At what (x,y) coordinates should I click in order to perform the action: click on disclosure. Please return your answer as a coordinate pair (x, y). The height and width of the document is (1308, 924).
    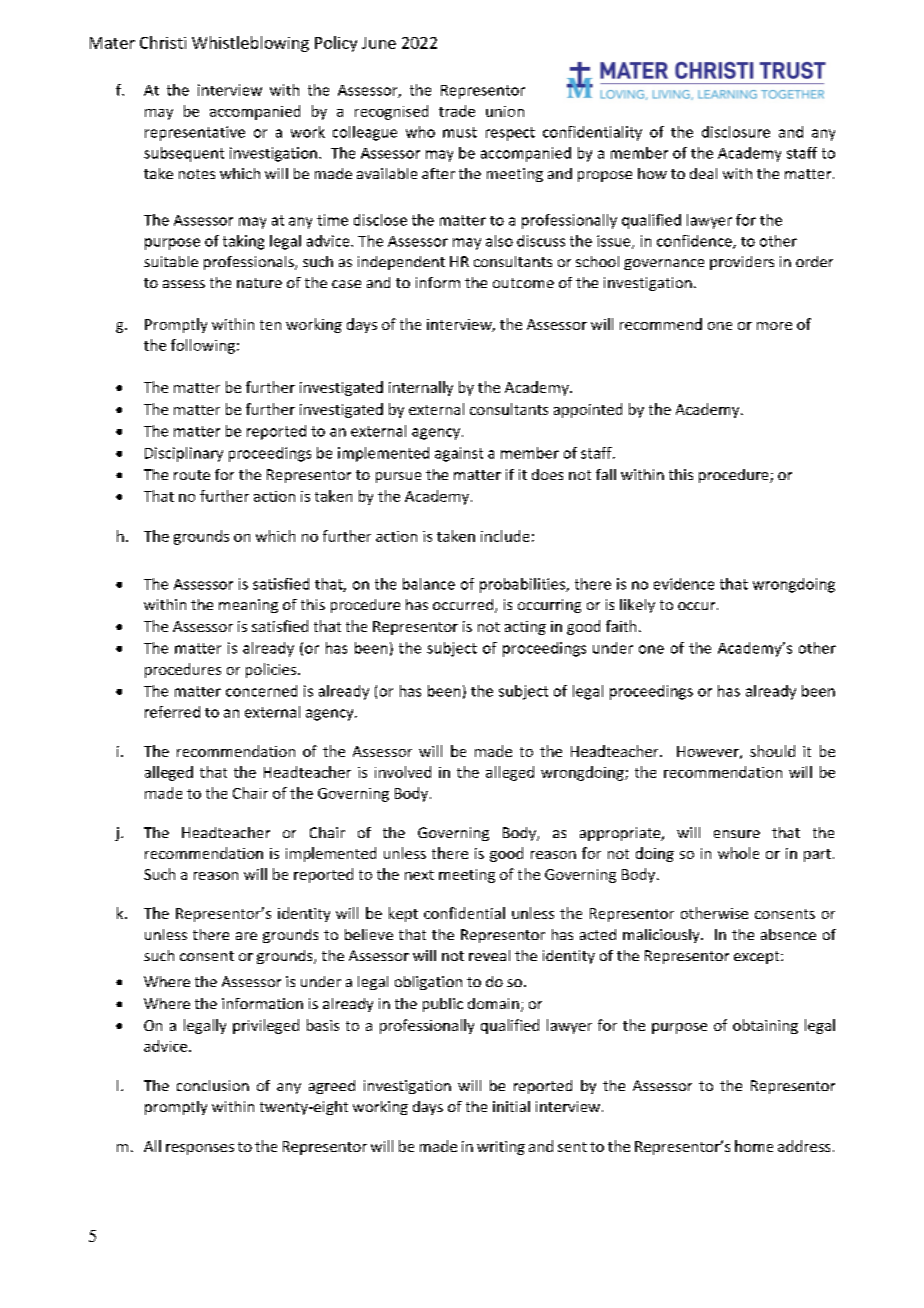
    Looking at the image, I should click on (736, 132).
